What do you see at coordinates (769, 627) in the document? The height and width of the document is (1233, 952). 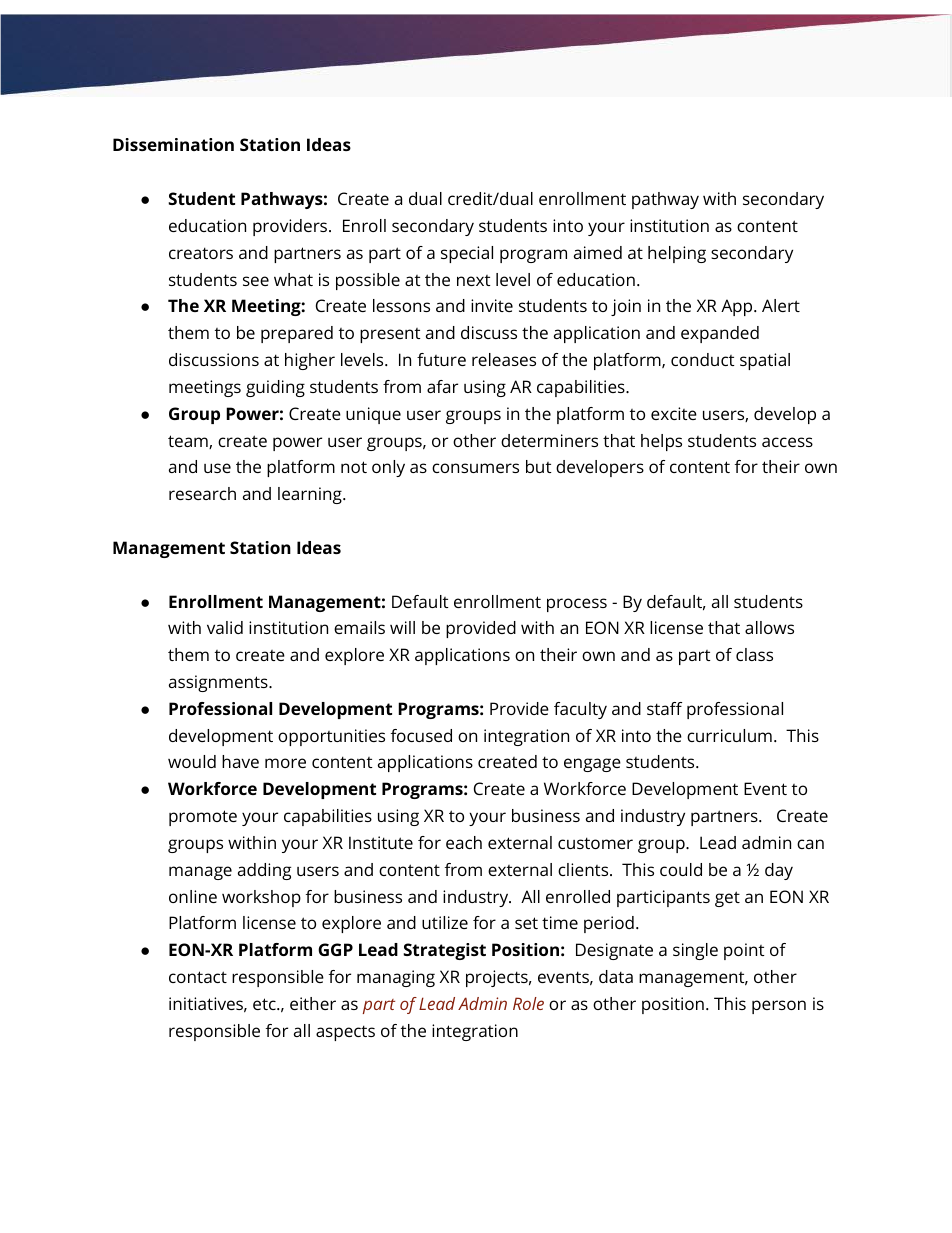 I see `allows` at bounding box center [769, 627].
